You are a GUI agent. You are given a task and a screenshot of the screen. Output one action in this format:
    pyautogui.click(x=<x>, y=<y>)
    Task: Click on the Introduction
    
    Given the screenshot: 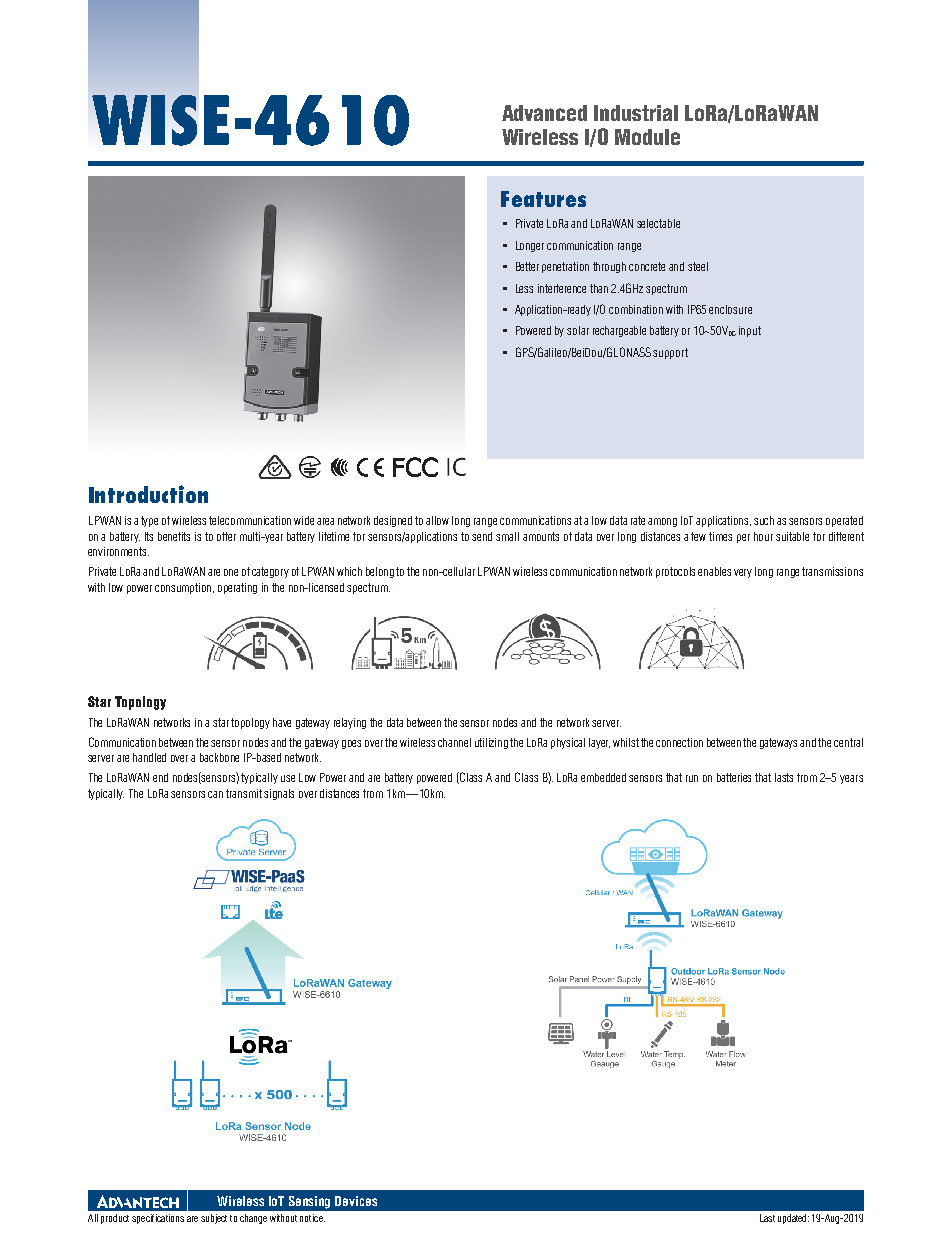 What is the action you would take?
    pyautogui.click(x=148, y=494)
